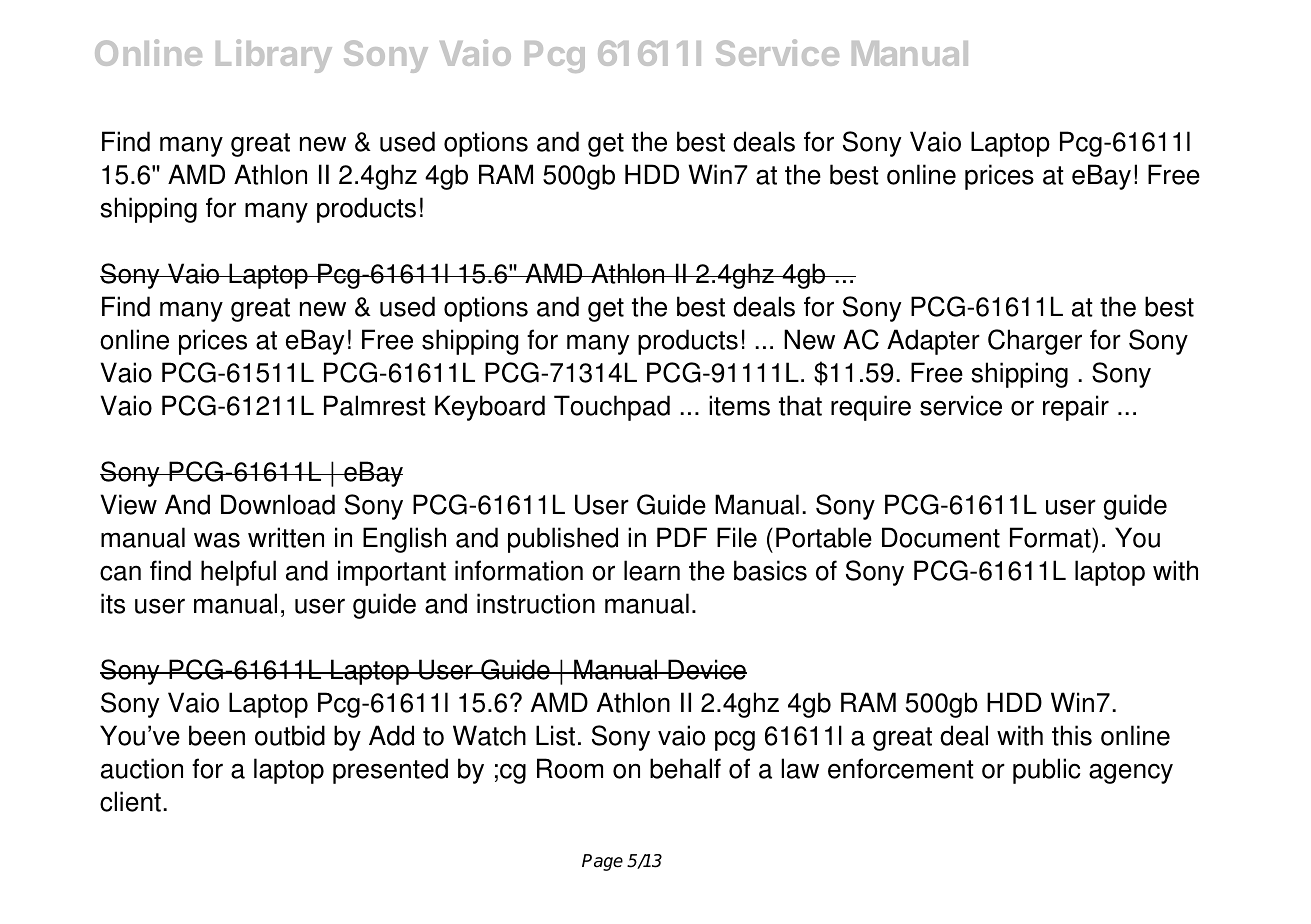 The width and height of the screenshot is (1311, 924). What do you see at coordinates (612, 408) in the screenshot?
I see `Touchpad` at bounding box center [612, 408].
